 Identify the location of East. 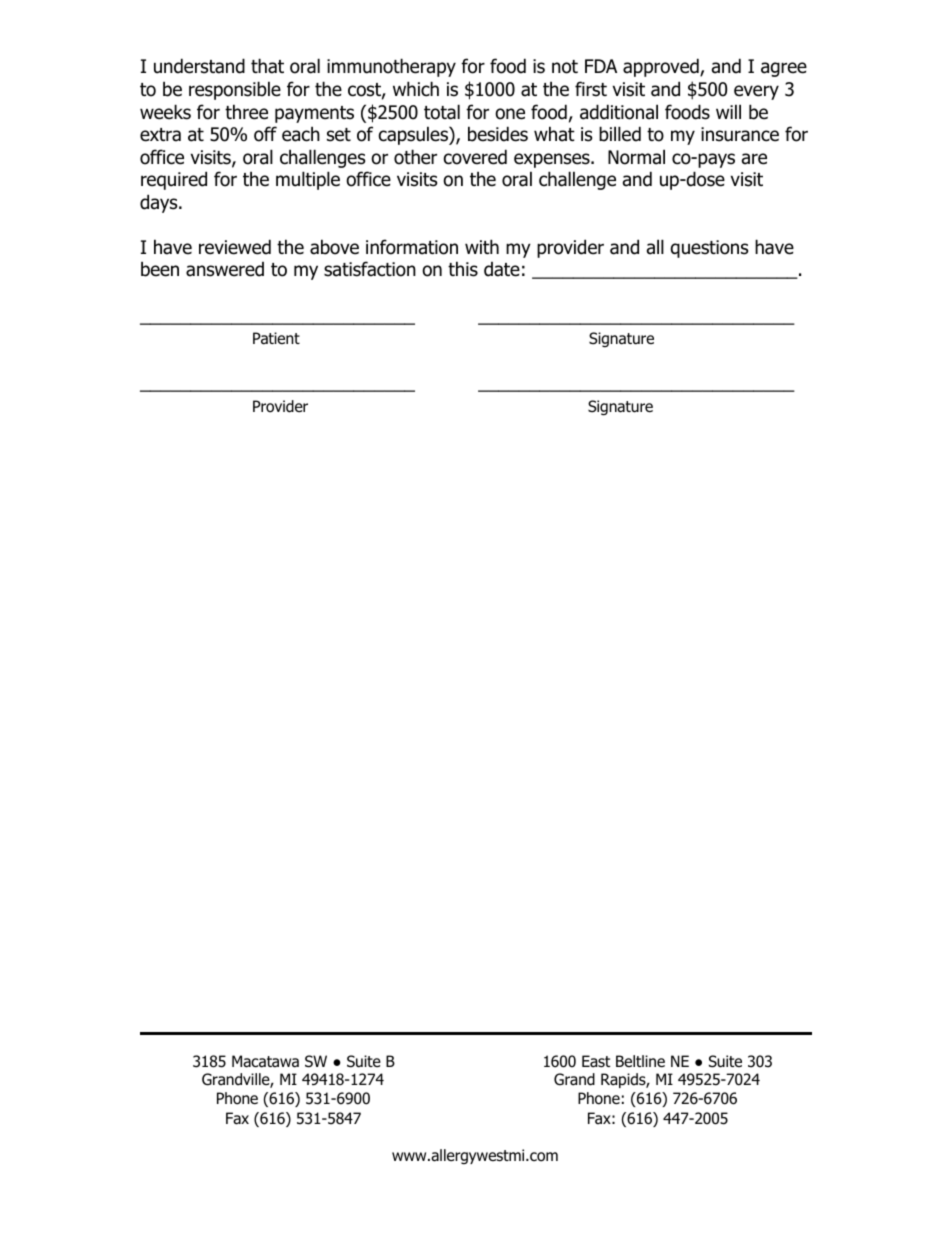
(596, 1061).
